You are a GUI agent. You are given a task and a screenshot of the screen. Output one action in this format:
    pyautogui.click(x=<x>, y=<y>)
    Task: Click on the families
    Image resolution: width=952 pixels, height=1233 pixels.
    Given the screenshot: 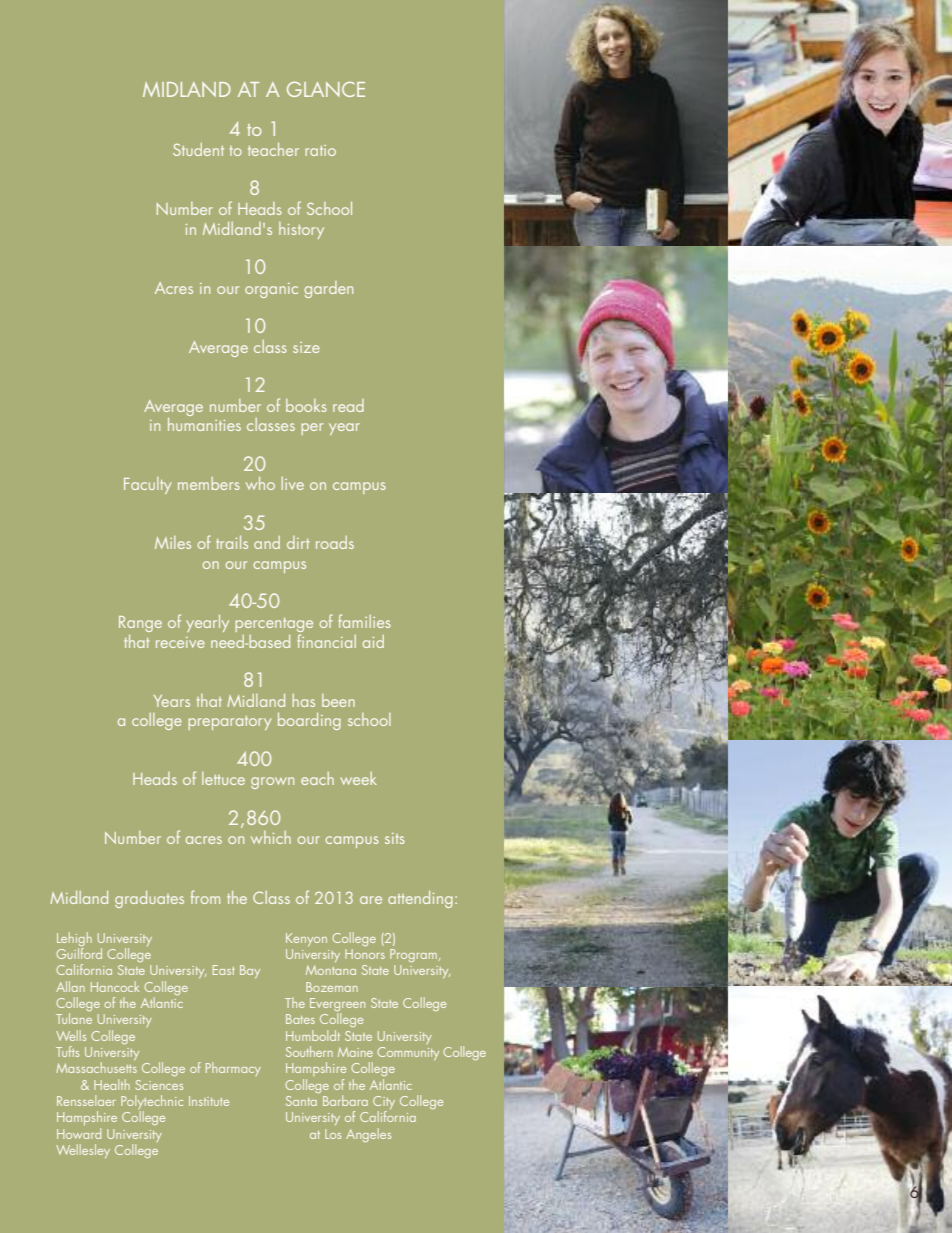 What is the action you would take?
    pyautogui.click(x=364, y=621)
